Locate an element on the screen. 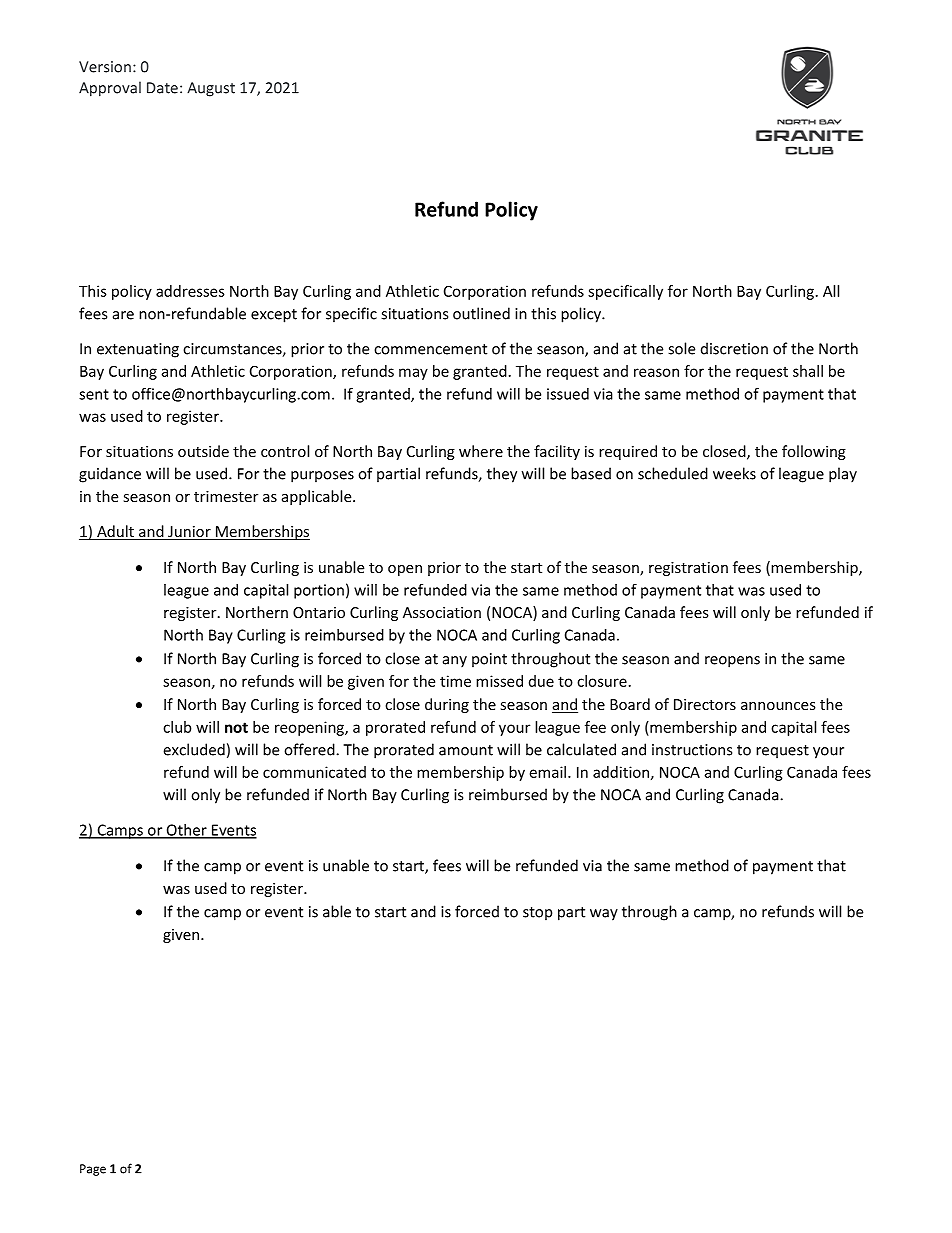 The image size is (952, 1233). discretion is located at coordinates (734, 348).
